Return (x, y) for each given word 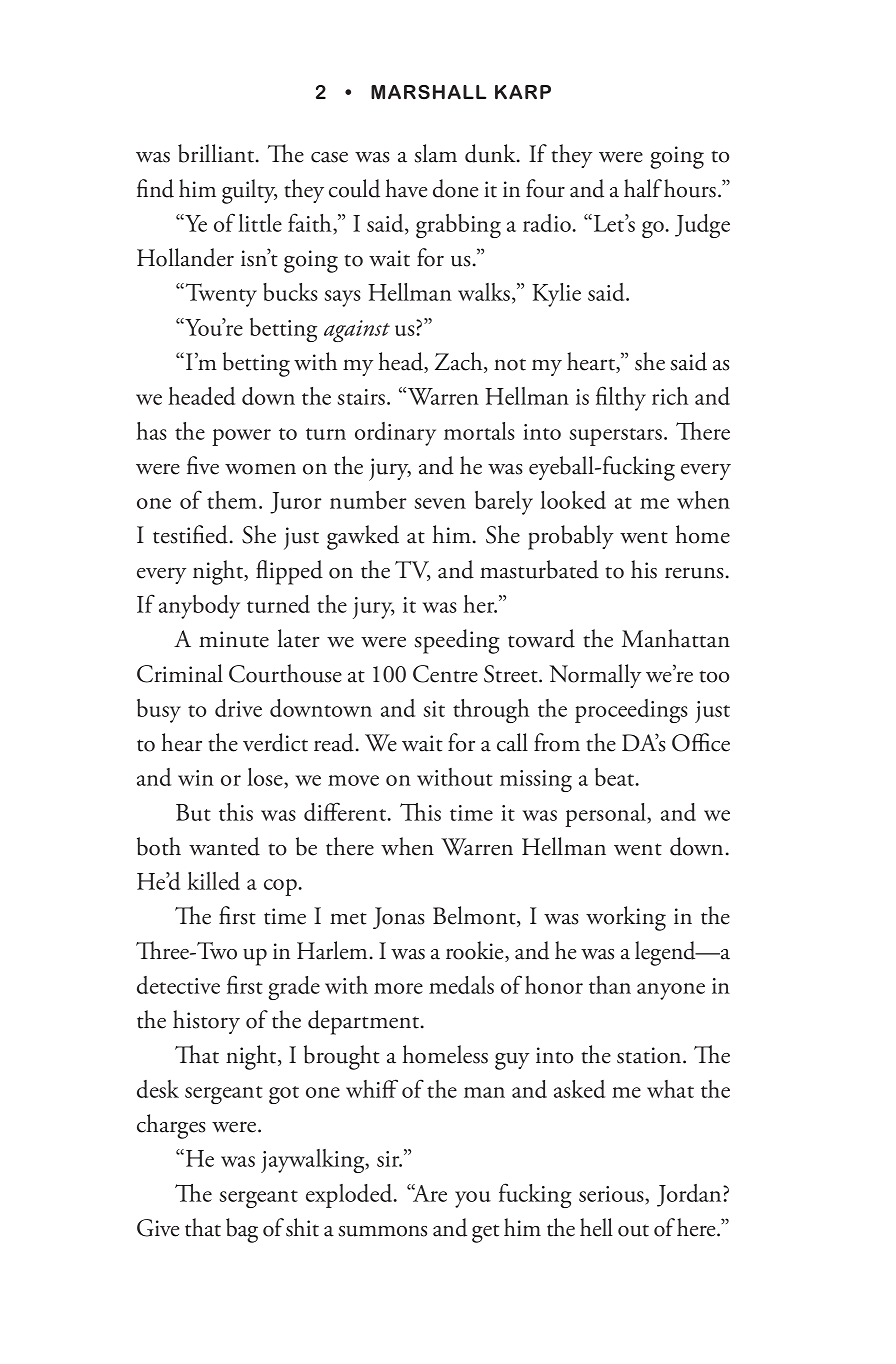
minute (234, 639)
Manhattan (676, 638)
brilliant (217, 153)
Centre (445, 674)
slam (435, 153)
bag (242, 1230)
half (643, 188)
